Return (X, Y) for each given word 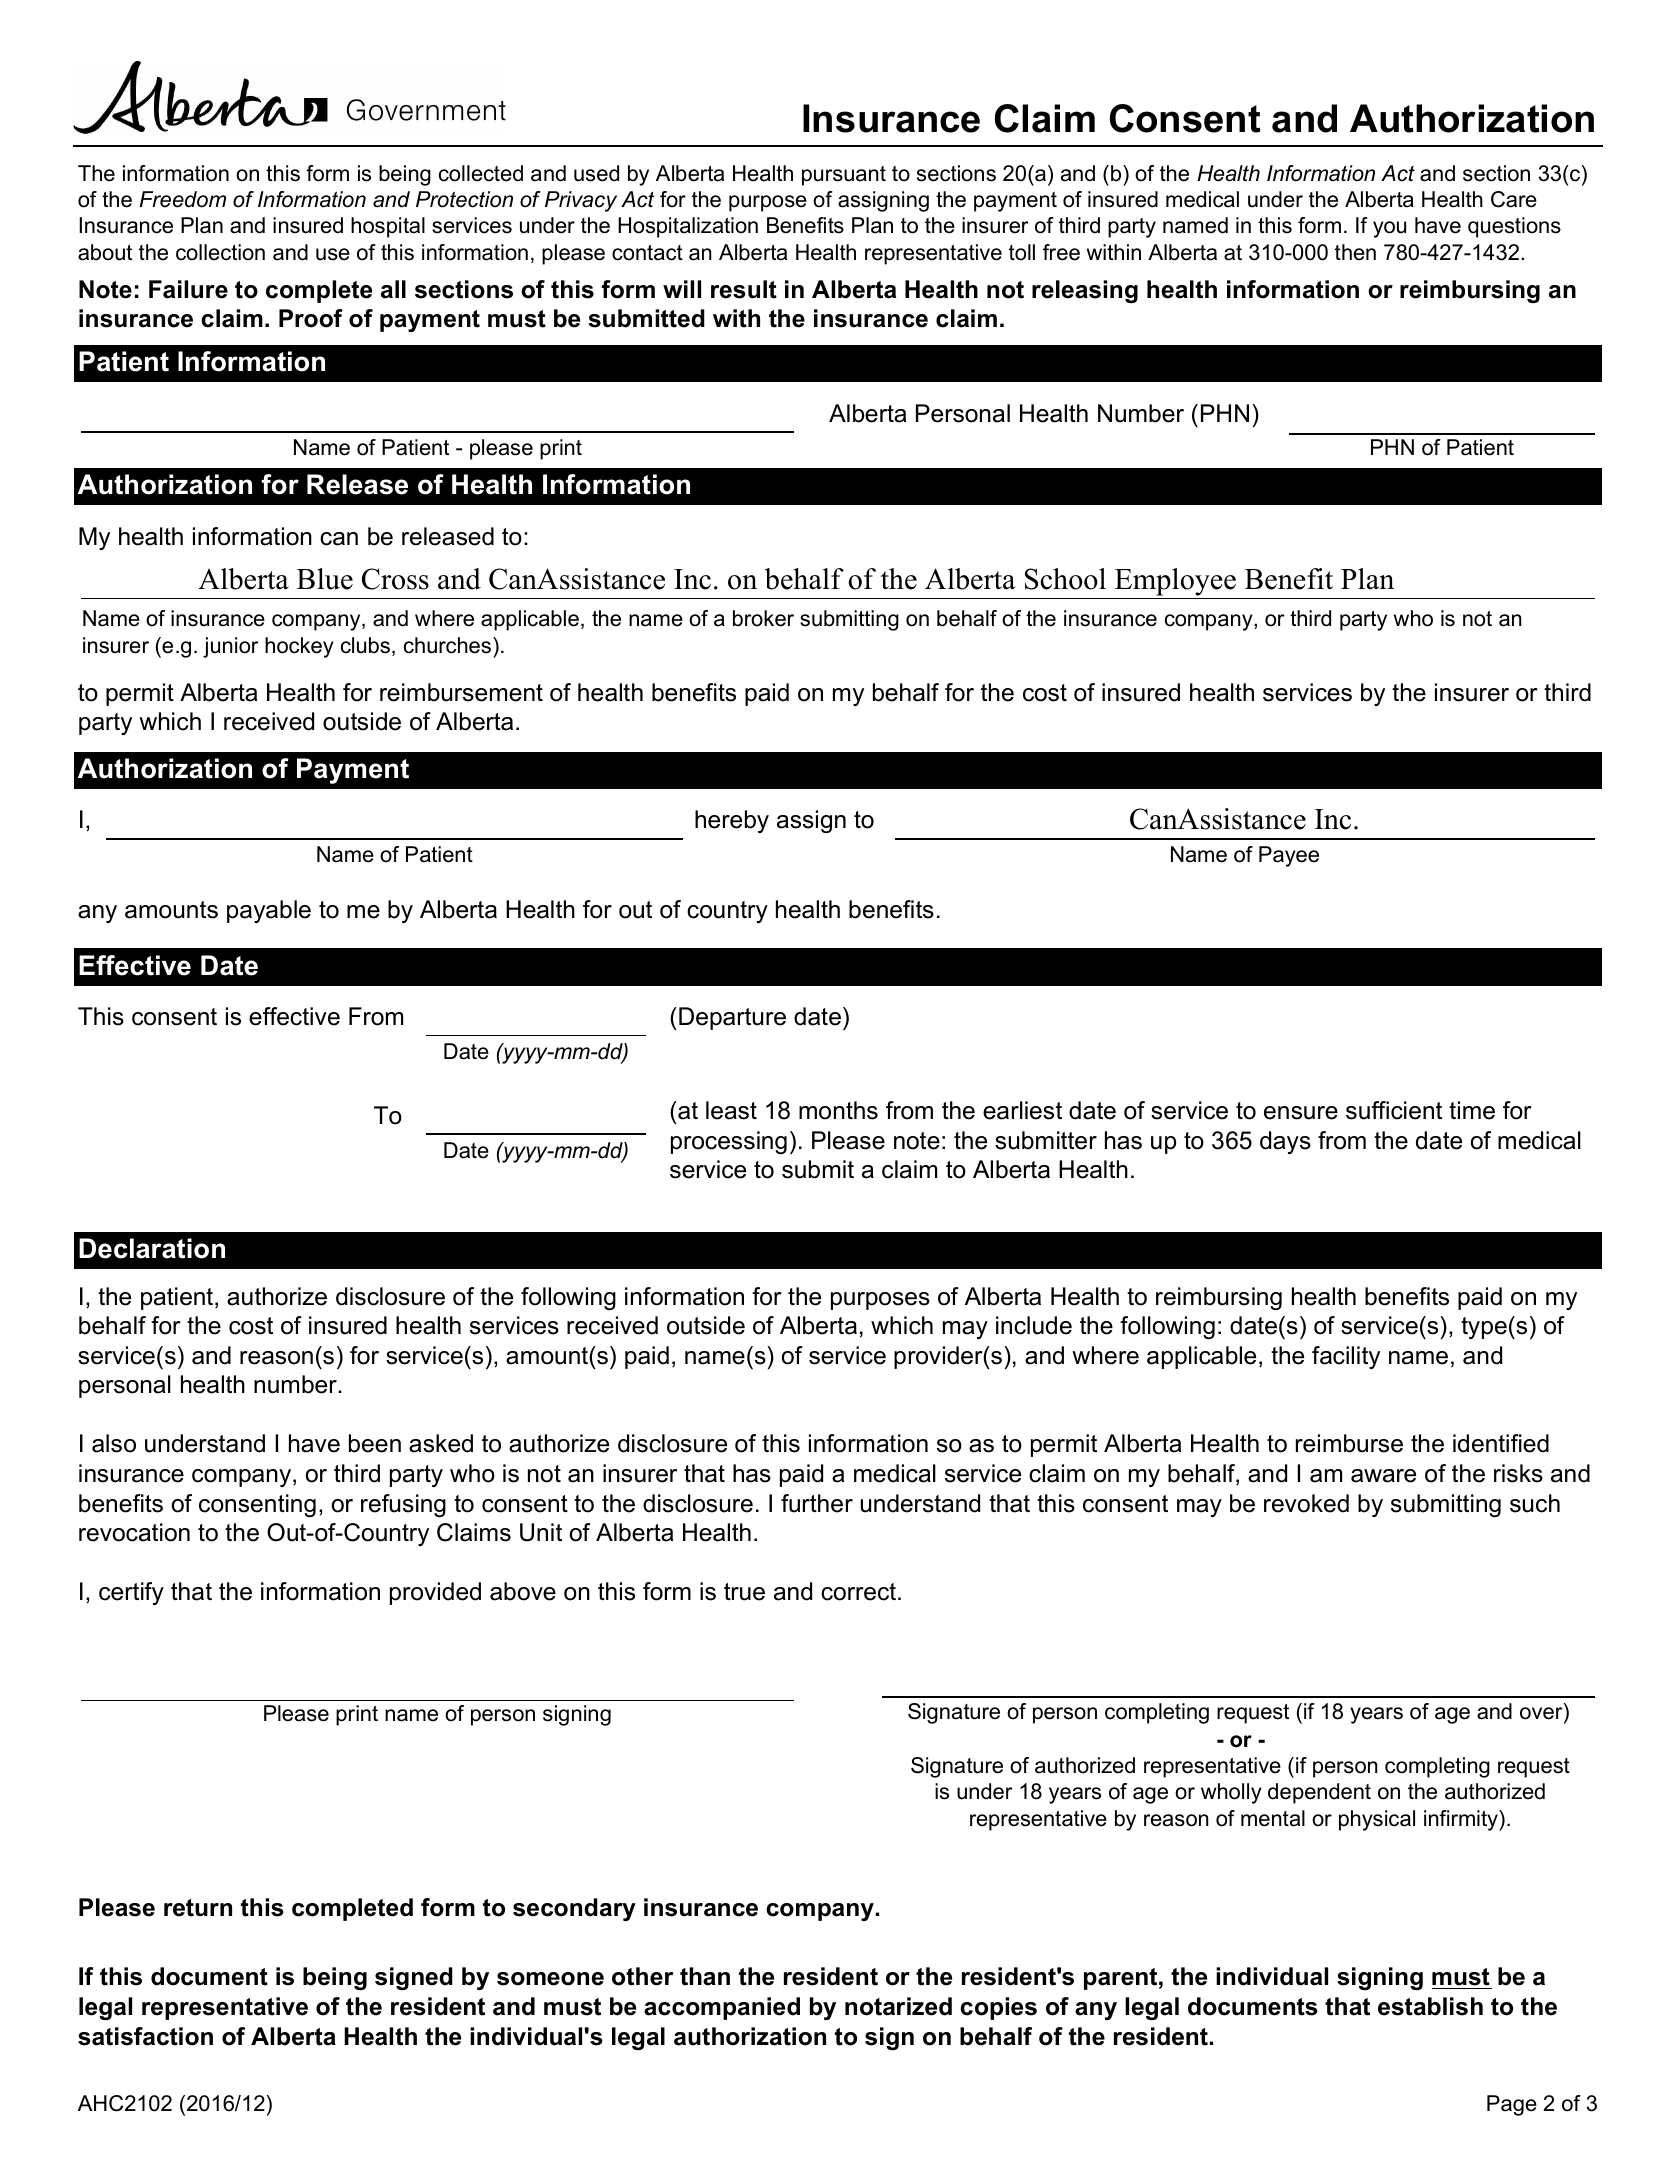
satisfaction (145, 2036)
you (1389, 229)
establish (1430, 2006)
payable (269, 911)
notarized (898, 2006)
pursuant (844, 176)
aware (1383, 1476)
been (375, 1443)
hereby (732, 821)
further (817, 1503)
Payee (1289, 856)
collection (220, 252)
